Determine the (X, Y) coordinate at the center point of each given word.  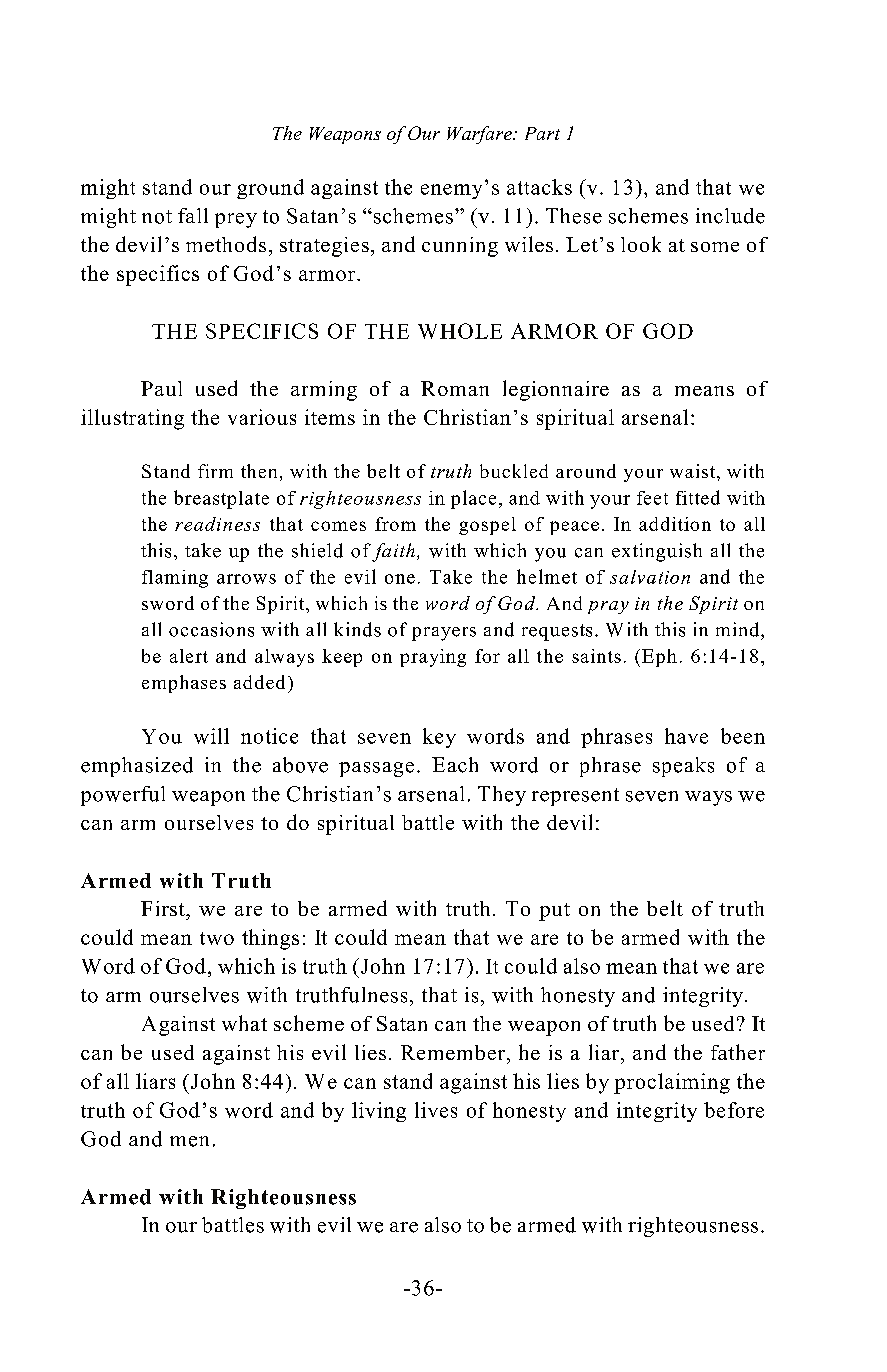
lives (436, 1110)
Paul (161, 388)
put (554, 912)
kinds (357, 629)
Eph (659, 658)
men (189, 1141)
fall (193, 215)
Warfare (480, 135)
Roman (455, 388)
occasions (211, 629)
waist (694, 471)
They (502, 796)
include (730, 216)
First (164, 908)
